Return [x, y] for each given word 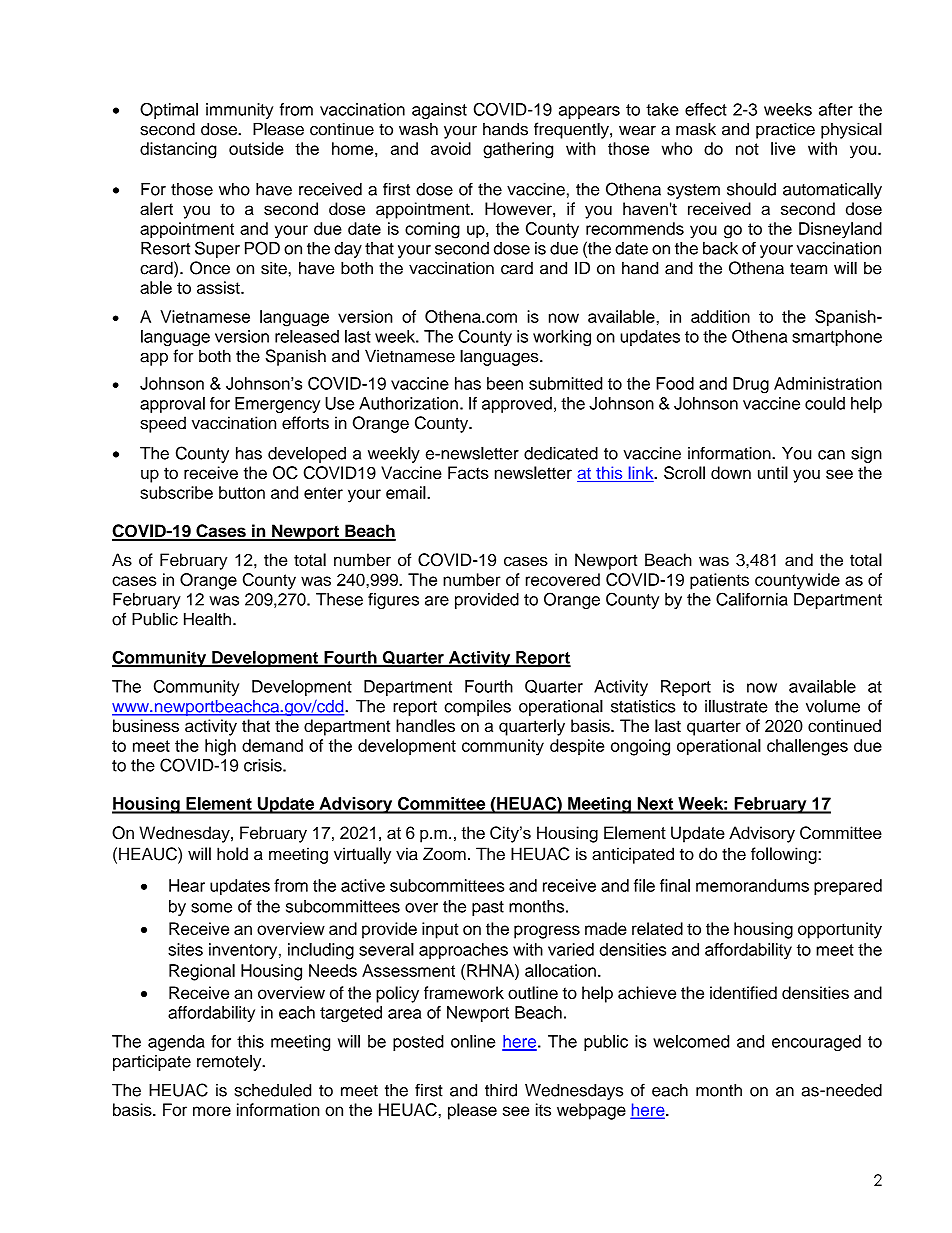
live [783, 148]
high [220, 747]
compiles [477, 707]
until [773, 472]
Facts [468, 472]
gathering [518, 150]
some [211, 908]
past [488, 908]
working [562, 338]
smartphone [837, 338]
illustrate [736, 706]
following [785, 855]
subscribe [176, 492]
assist [219, 287]
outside [256, 148]
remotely [230, 1062]
